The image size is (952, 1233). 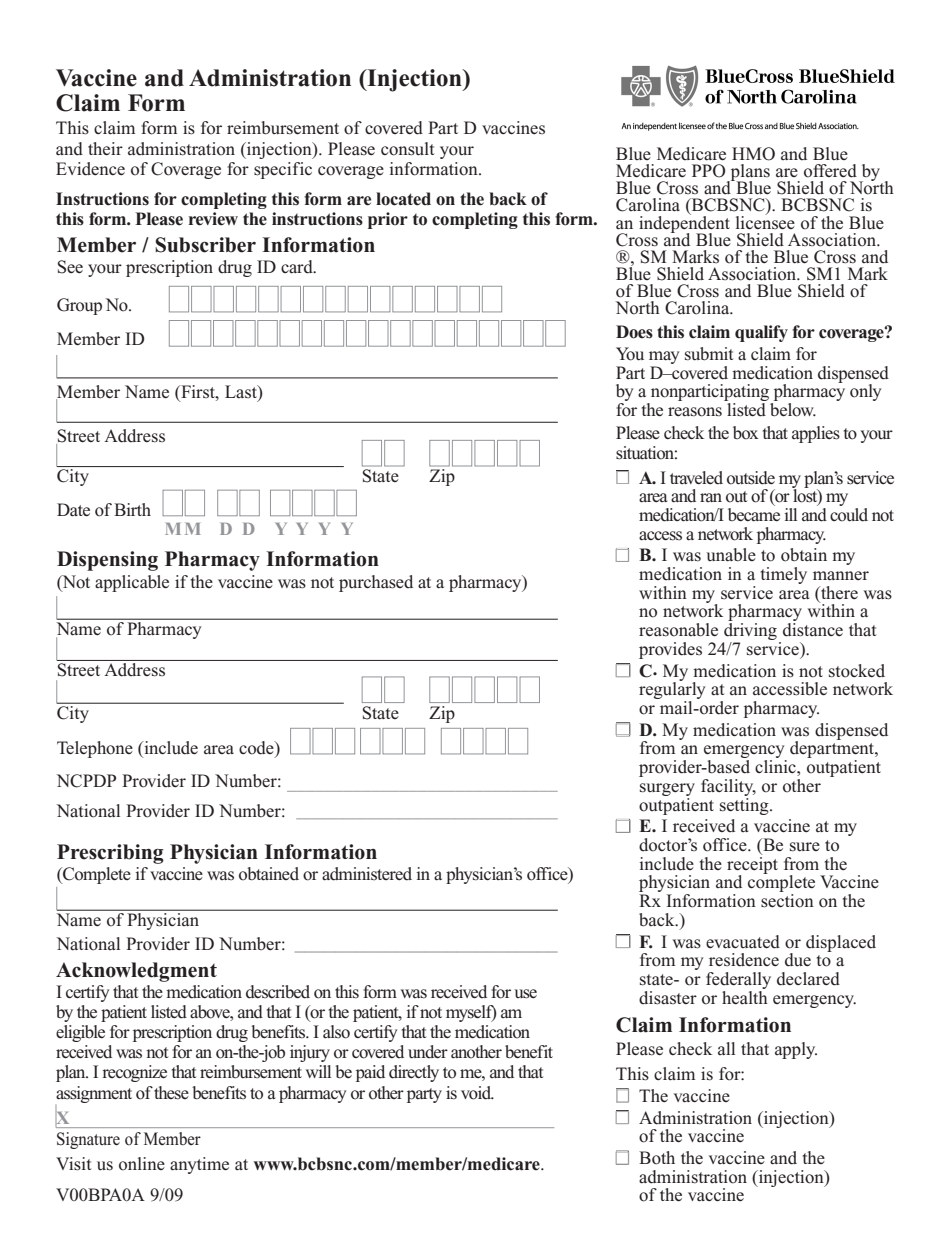 I want to click on online, so click(x=142, y=1164).
